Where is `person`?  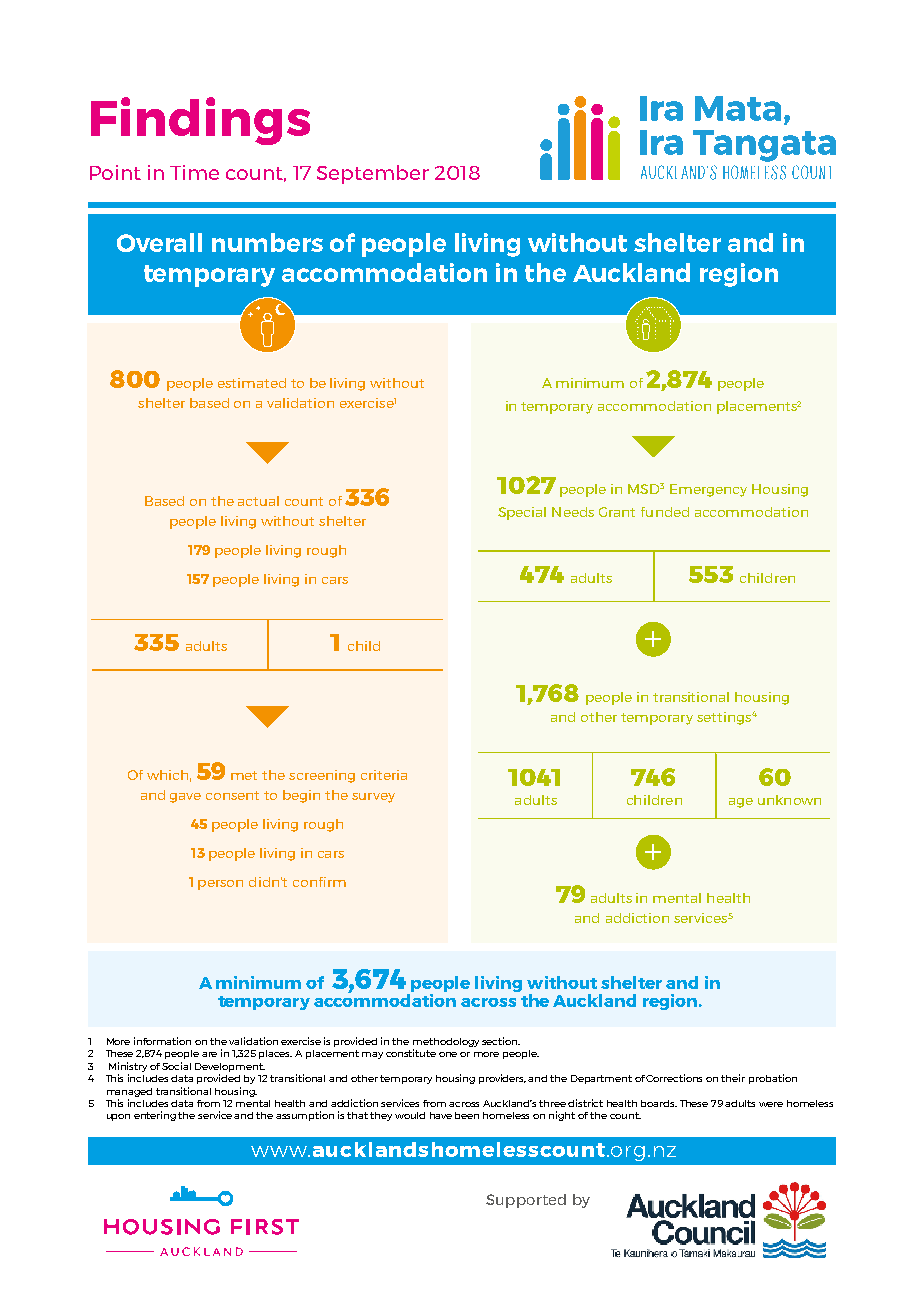
person is located at coordinates (220, 885).
